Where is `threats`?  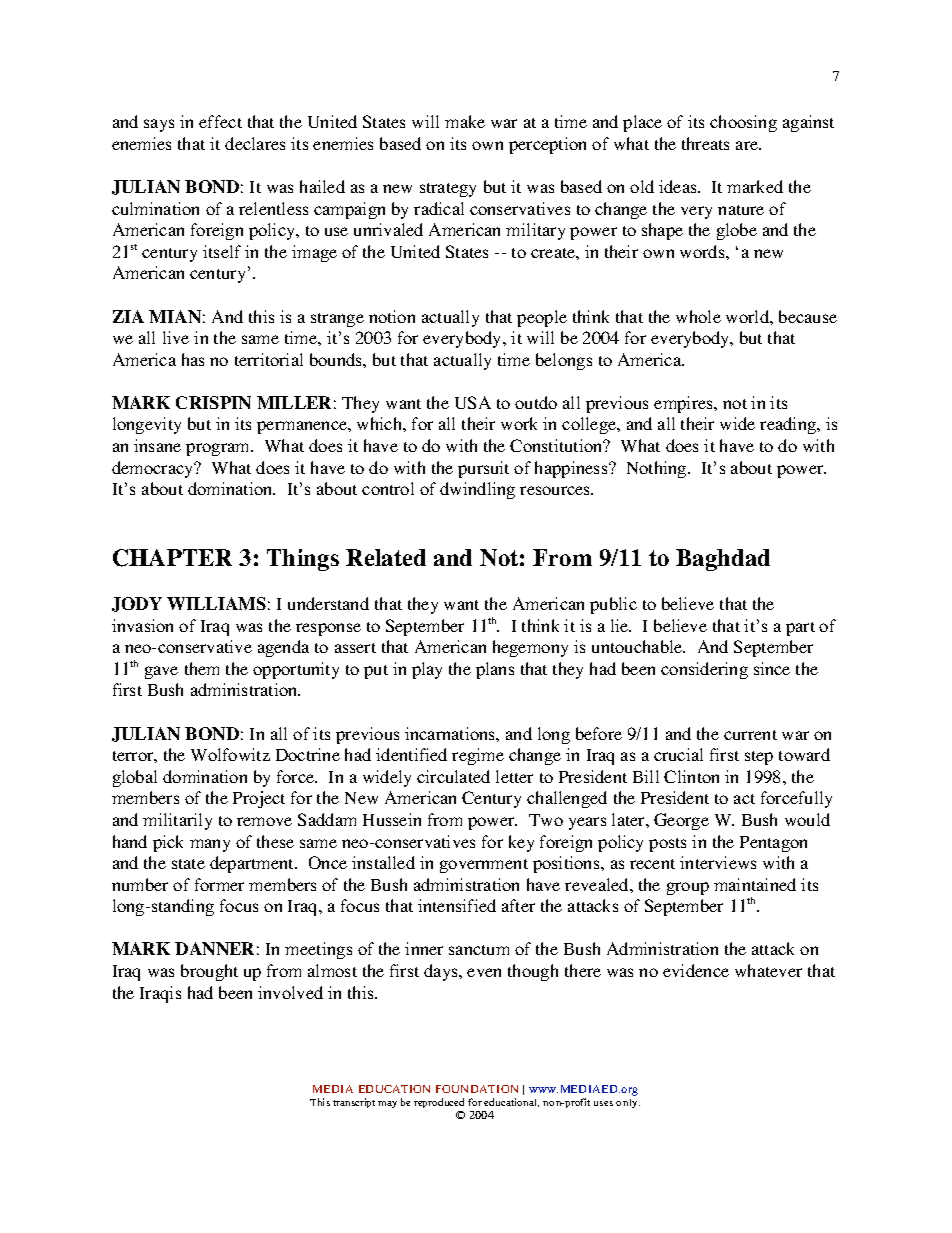
threats is located at coordinates (705, 143).
